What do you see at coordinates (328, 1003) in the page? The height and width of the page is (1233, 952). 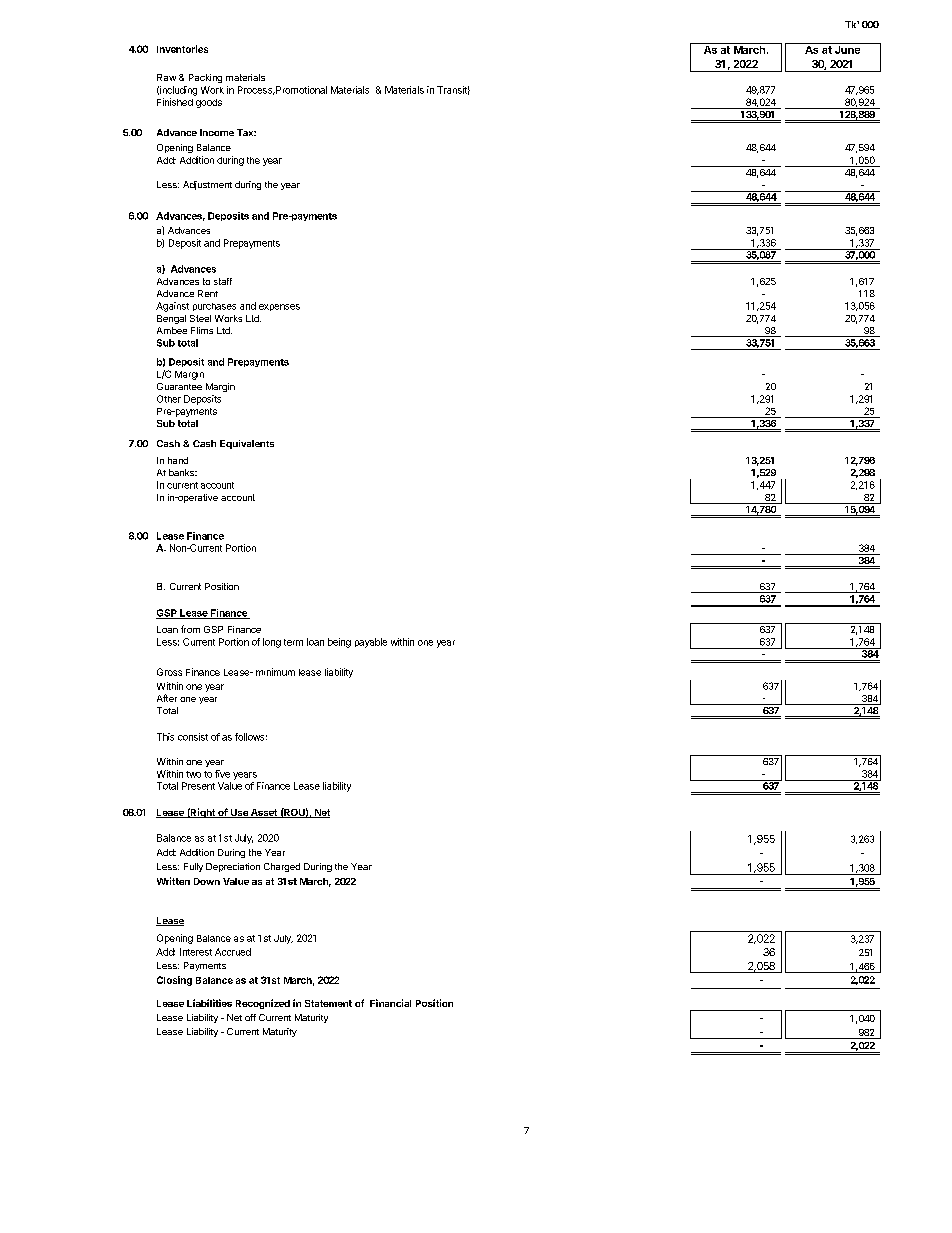 I see `Statement` at bounding box center [328, 1003].
